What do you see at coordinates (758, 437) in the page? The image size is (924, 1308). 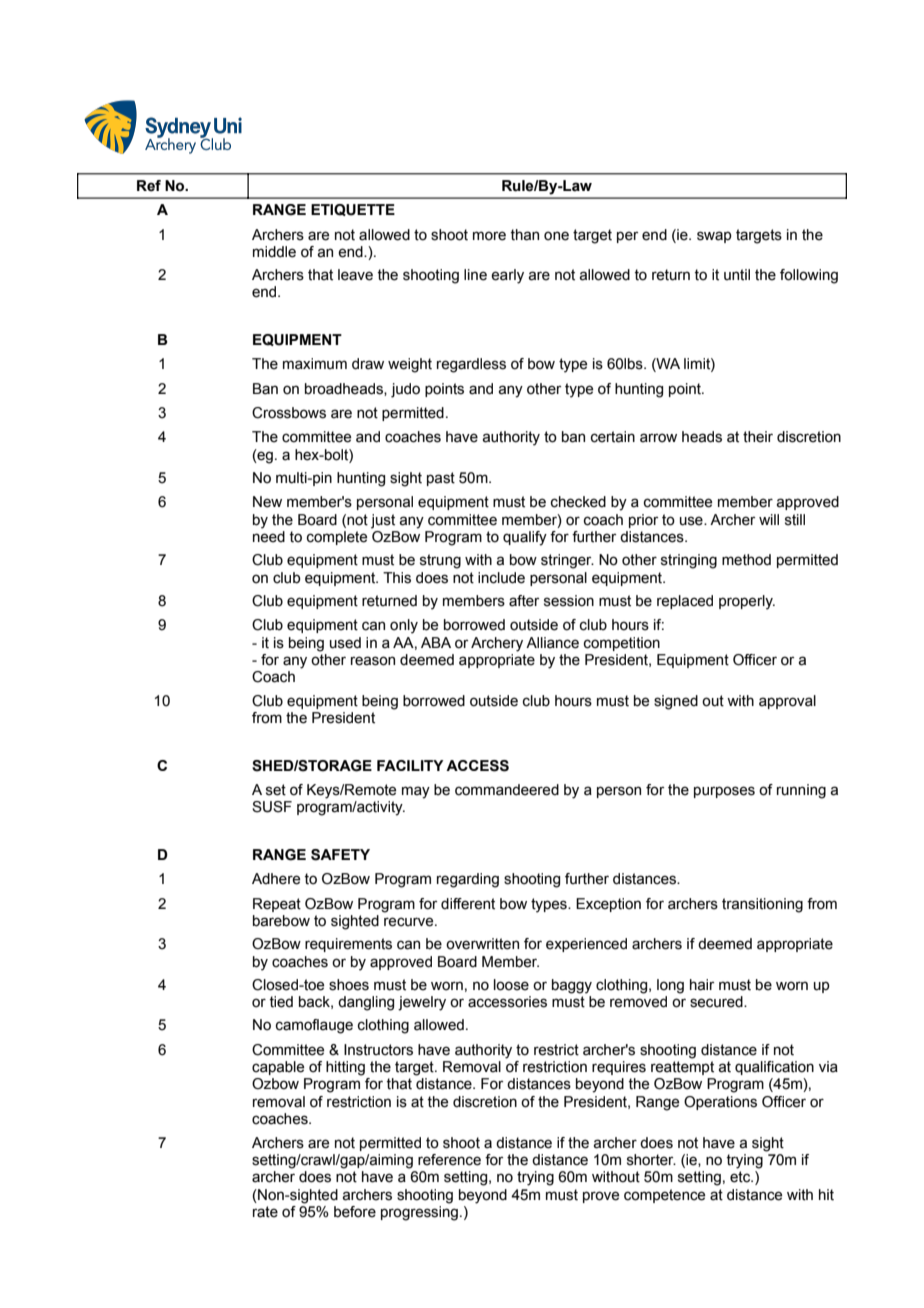 I see `their` at bounding box center [758, 437].
